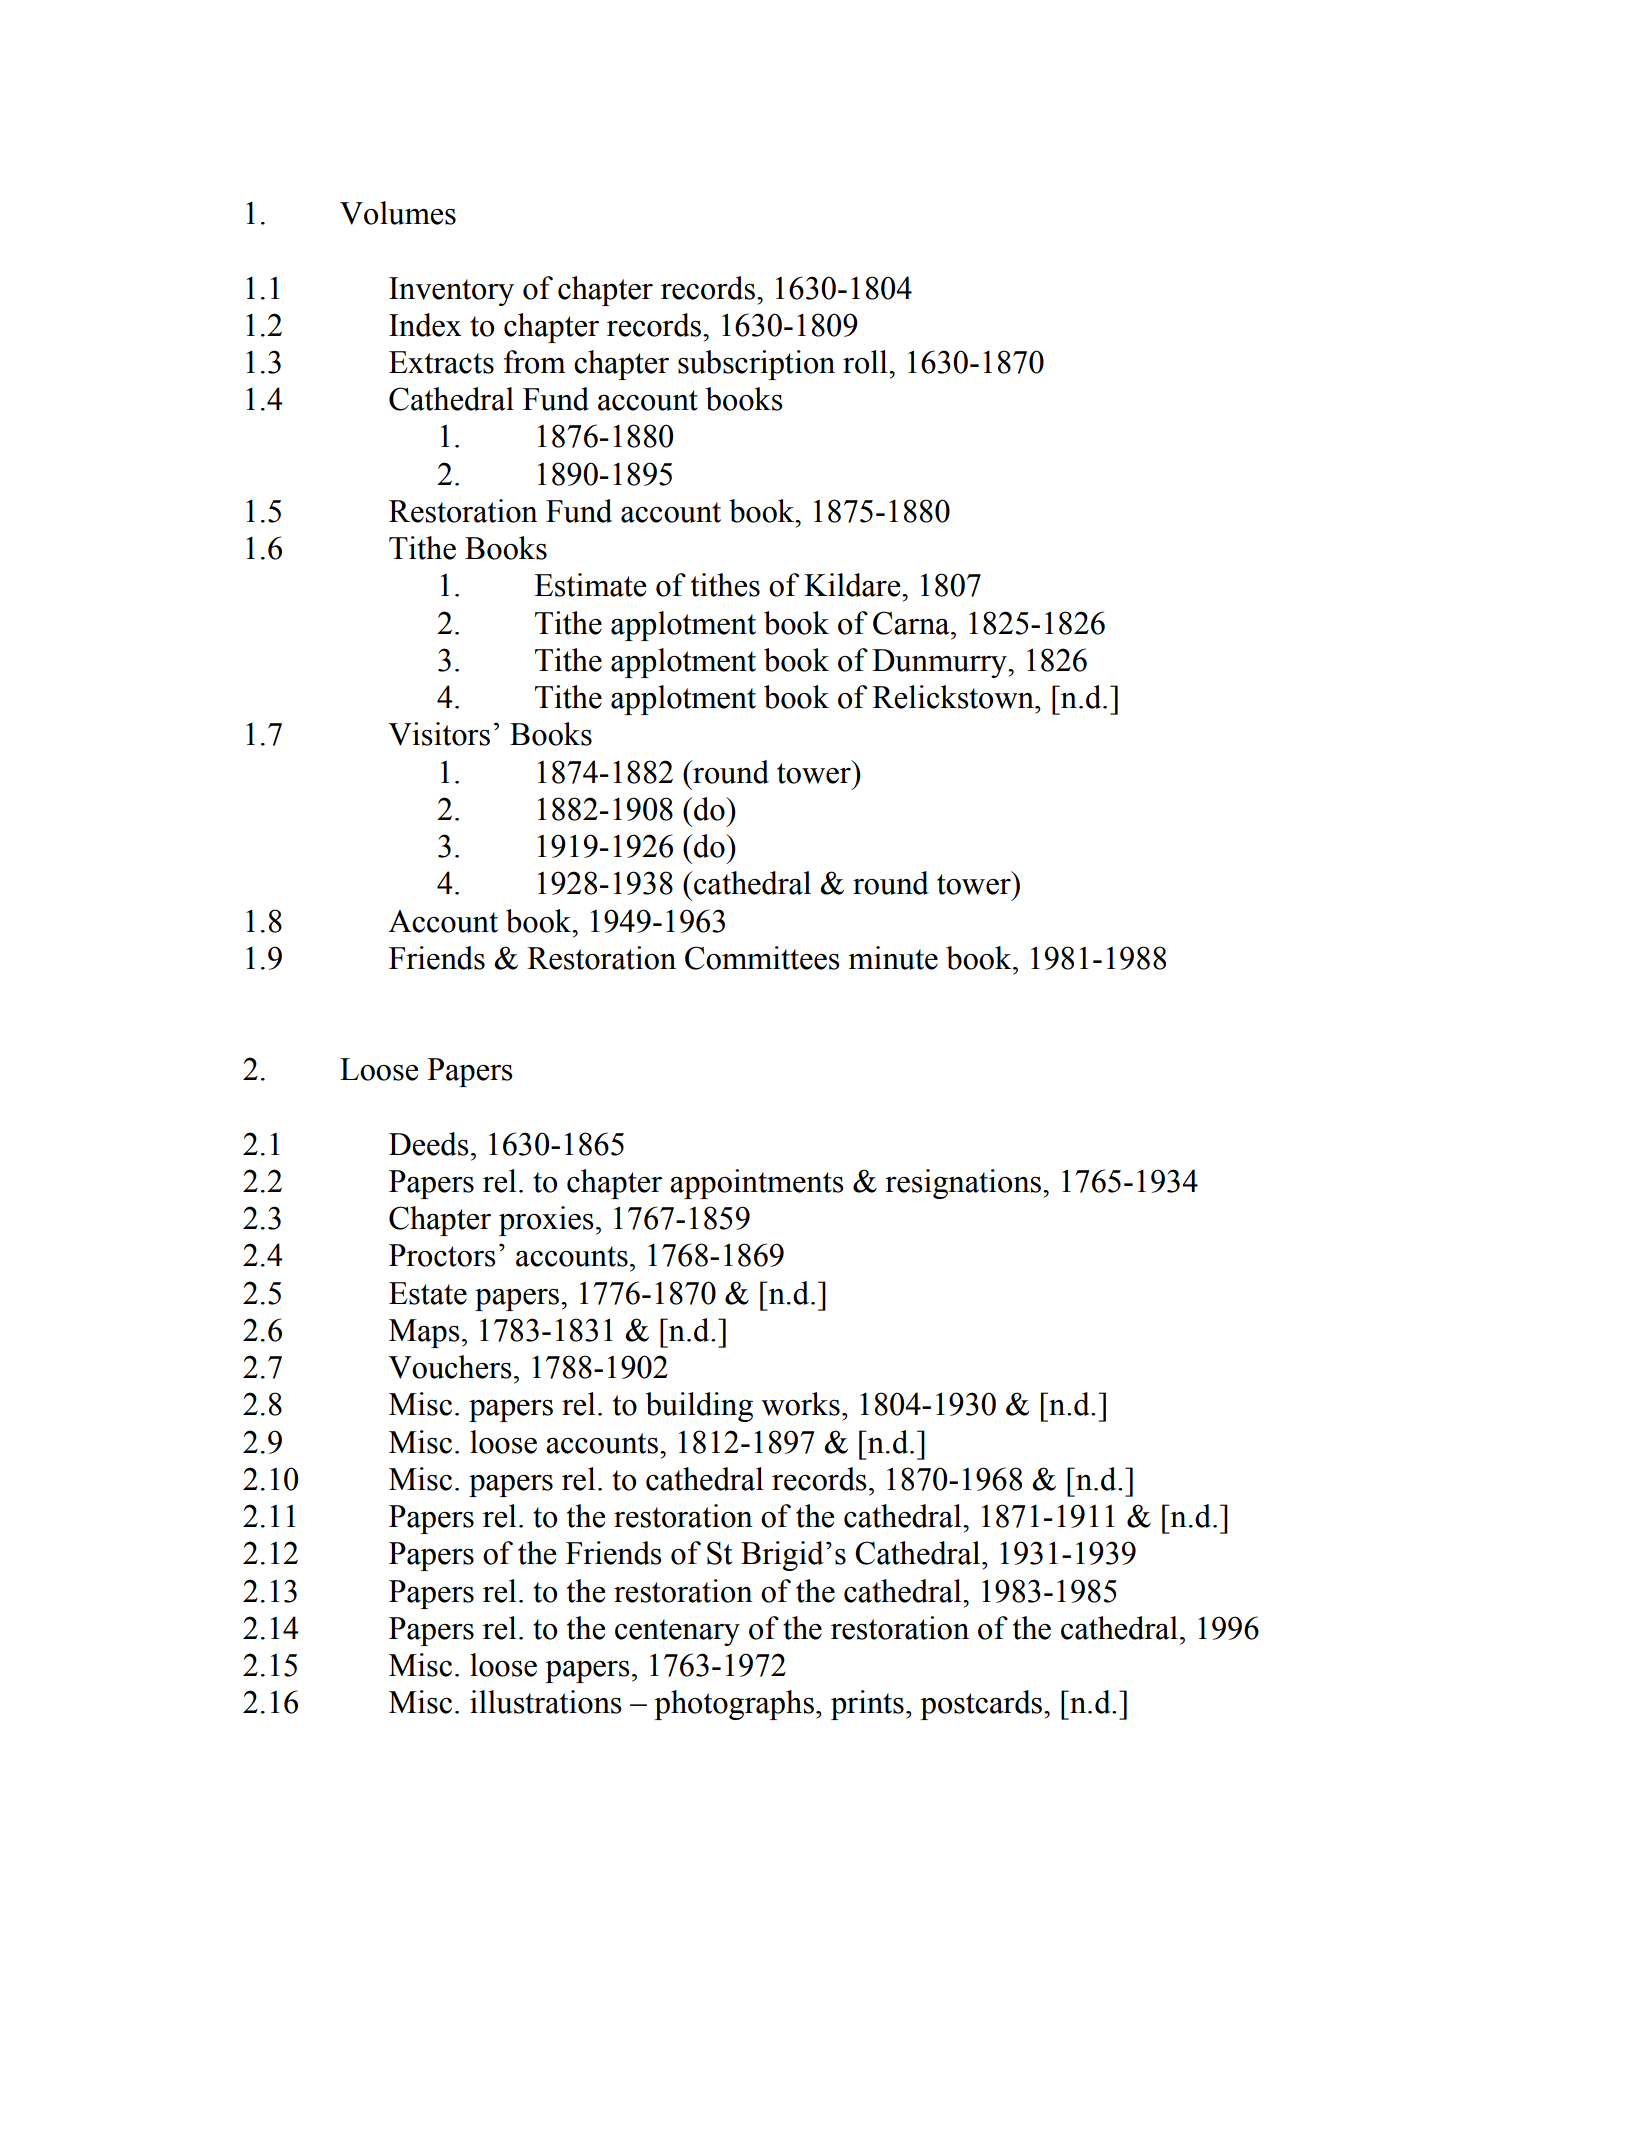 This image has height=2137, width=1651. Describe the element at coordinates (677, 1632) in the image. I see `centenary` at that location.
